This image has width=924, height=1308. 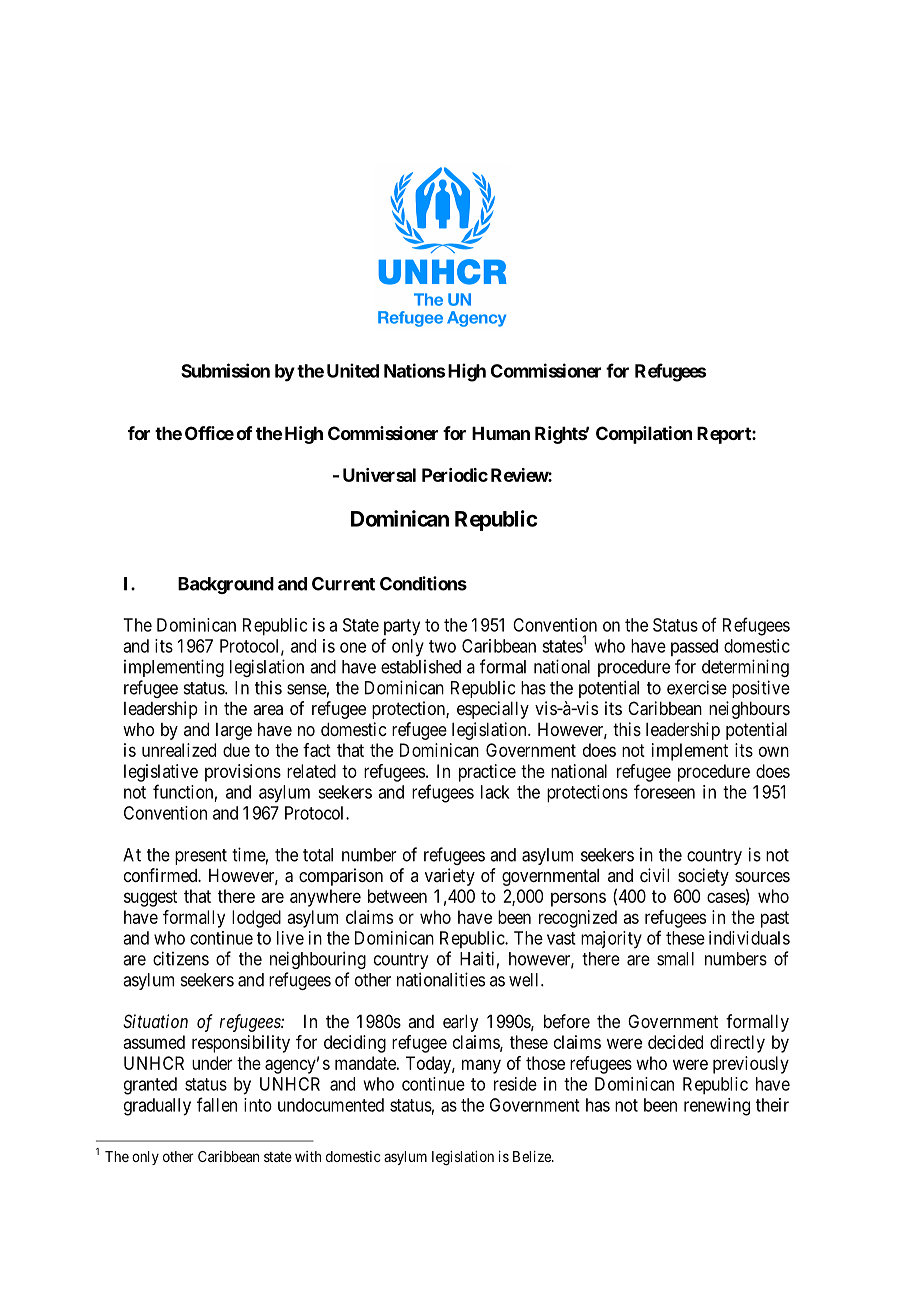 What do you see at coordinates (487, 773) in the image?
I see `practice` at bounding box center [487, 773].
